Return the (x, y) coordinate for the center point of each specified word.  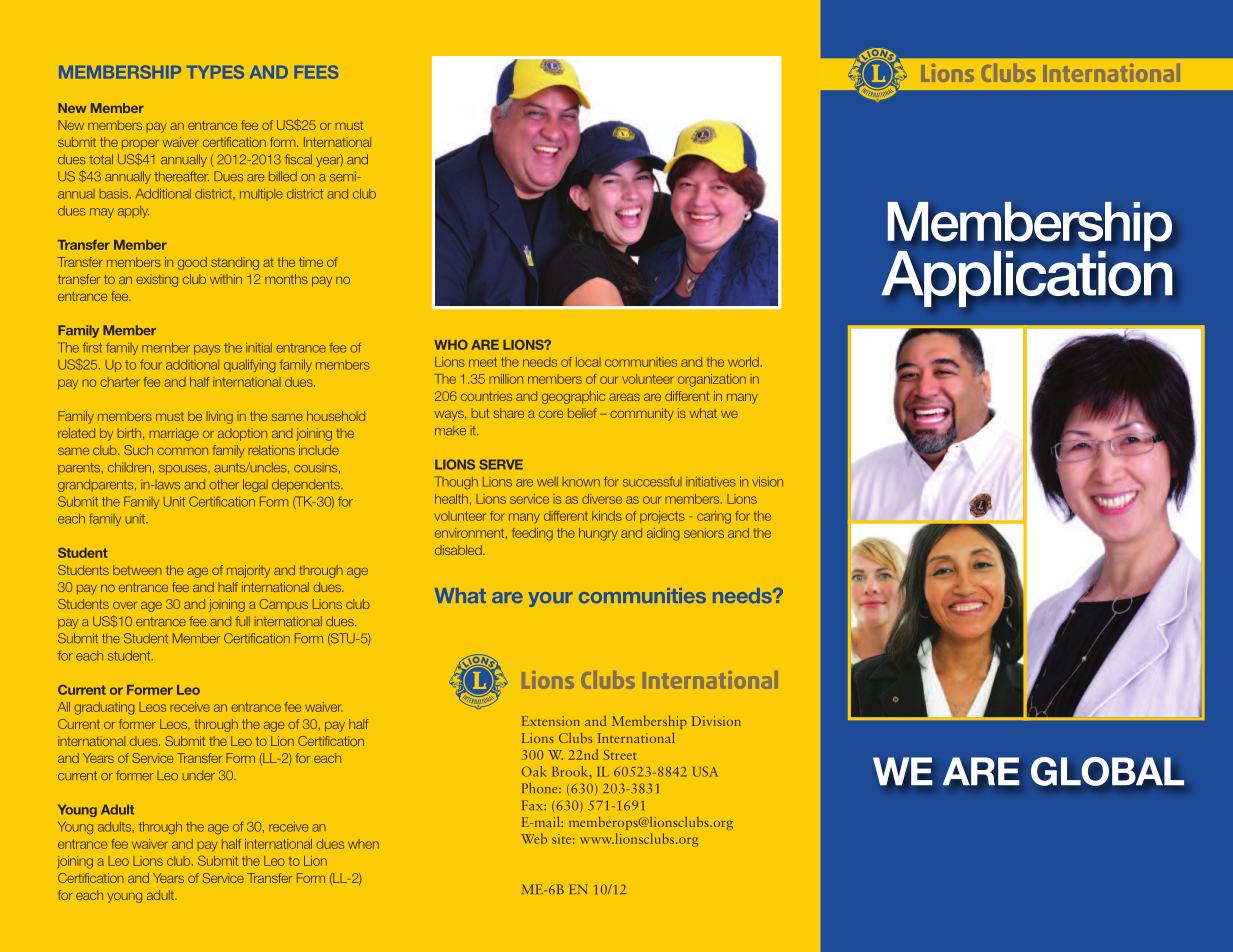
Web (534, 838)
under (198, 775)
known (581, 482)
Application (1026, 277)
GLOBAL (1107, 771)
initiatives (711, 482)
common (182, 451)
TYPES (215, 72)
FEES (316, 72)
